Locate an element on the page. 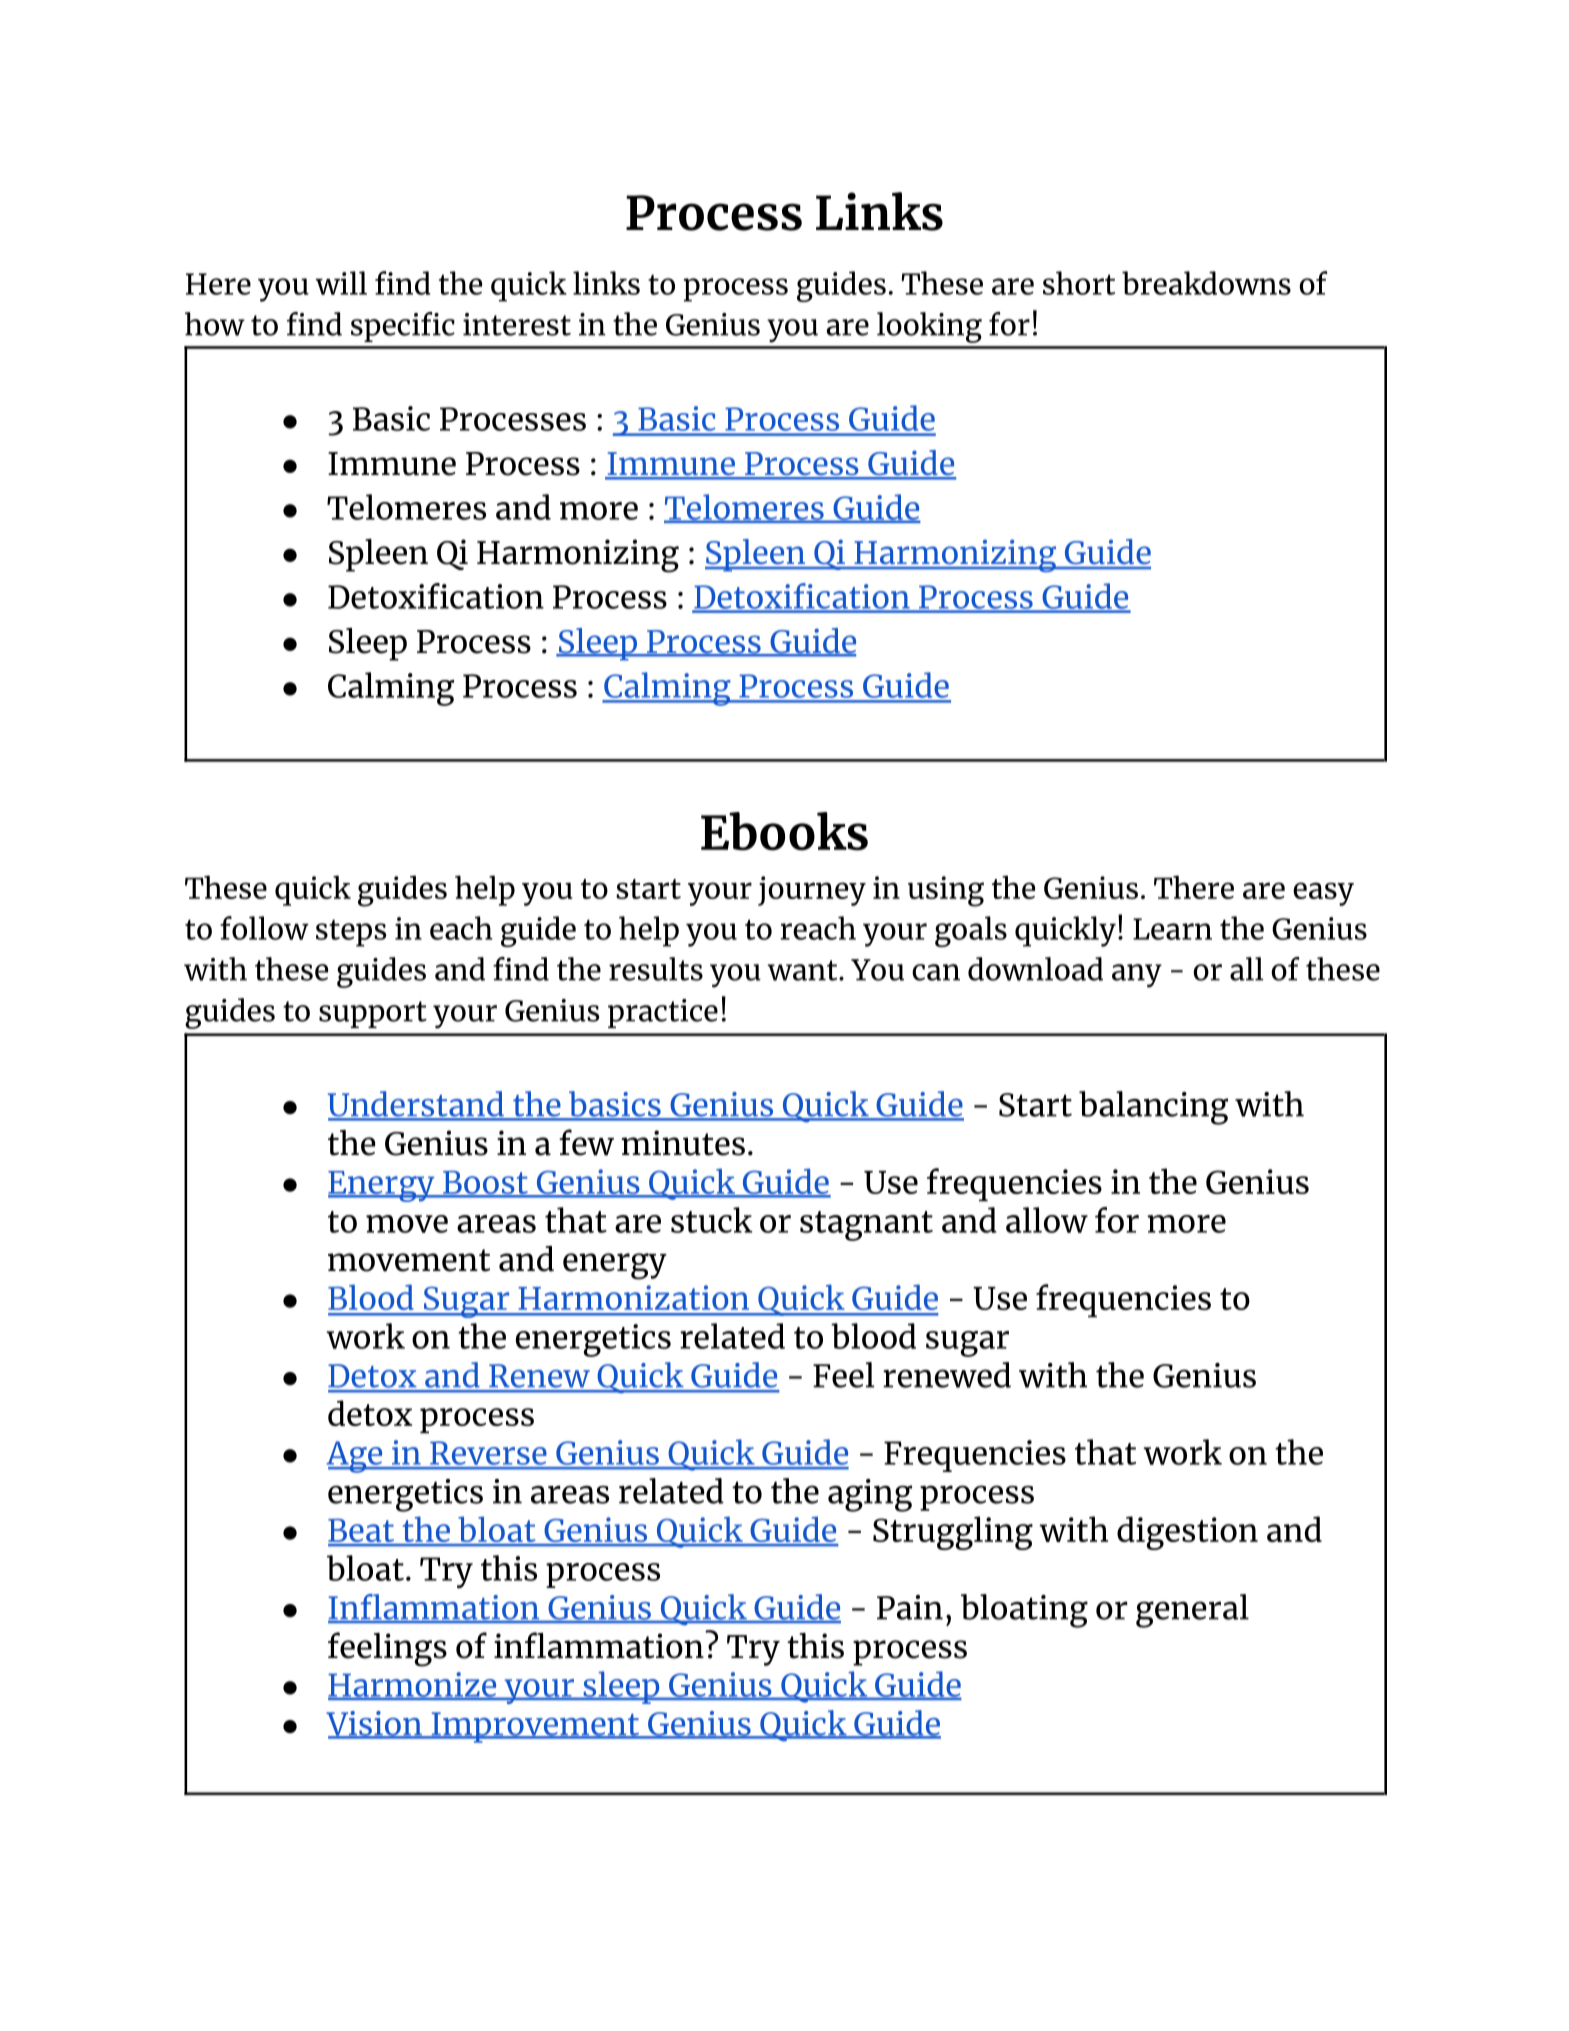  steps is located at coordinates (351, 933).
